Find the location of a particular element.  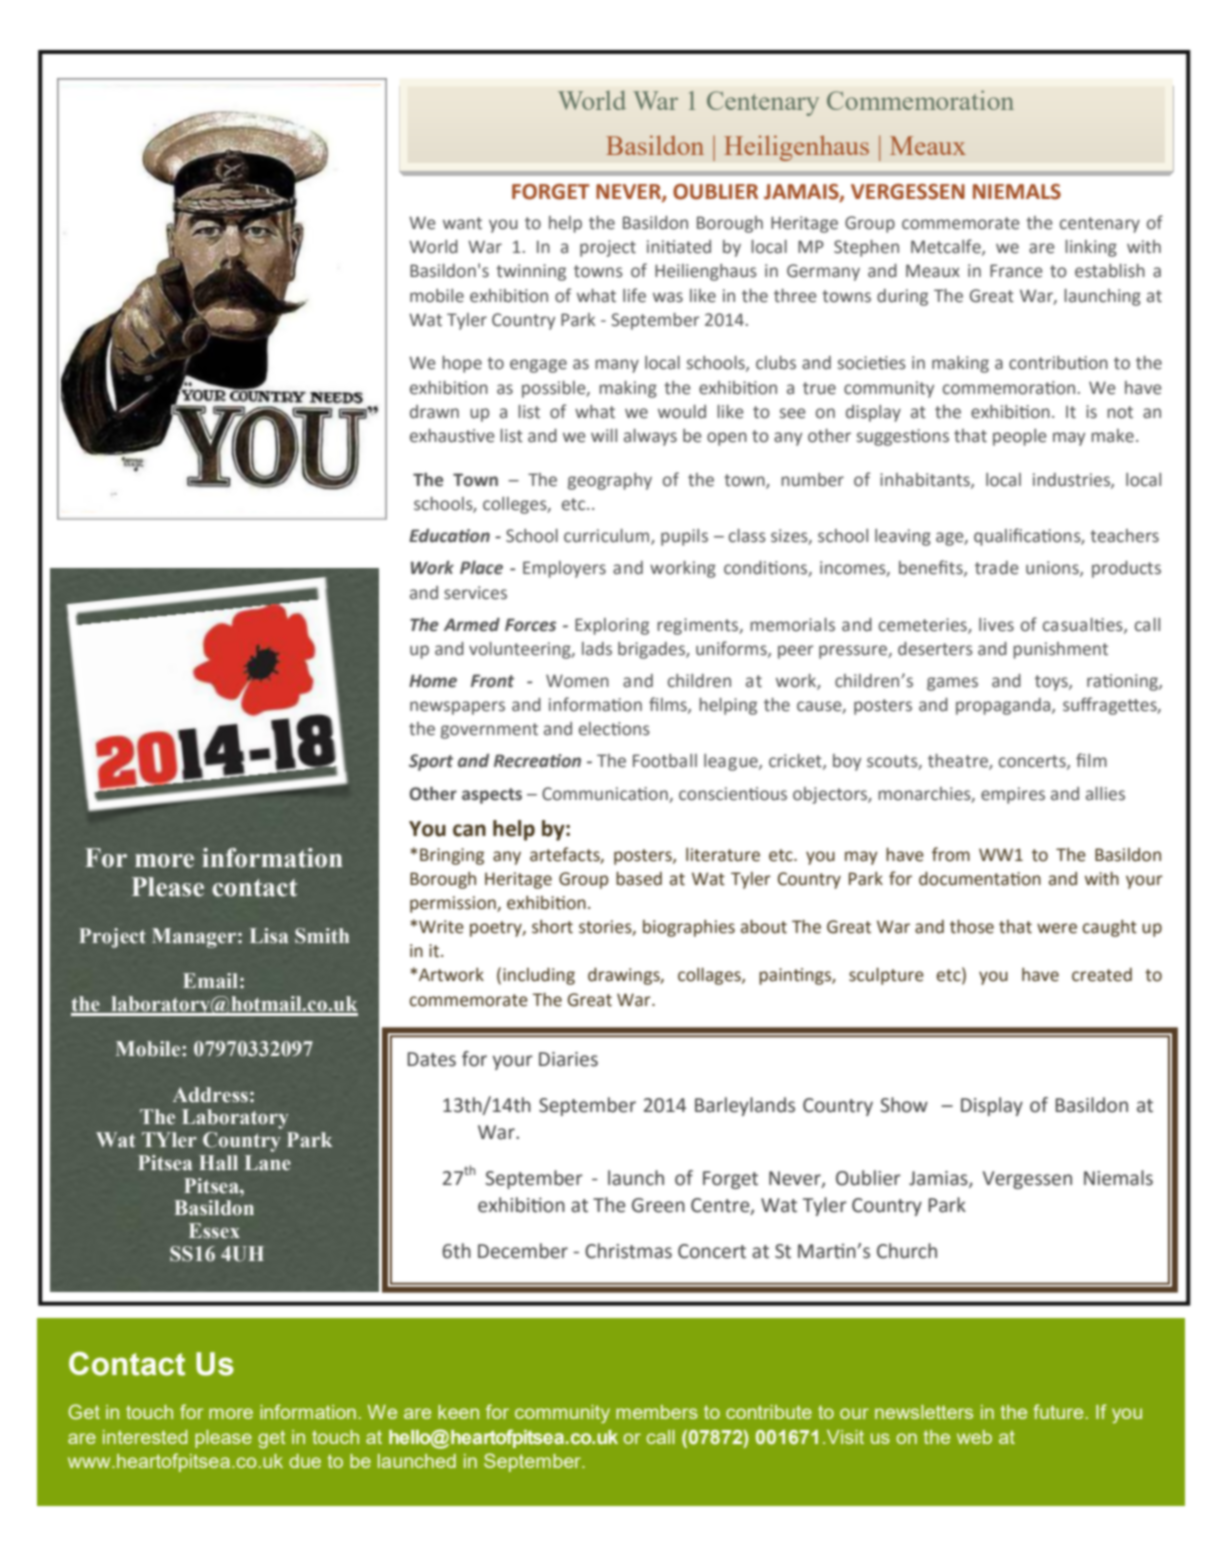

due is located at coordinates (305, 1461).
